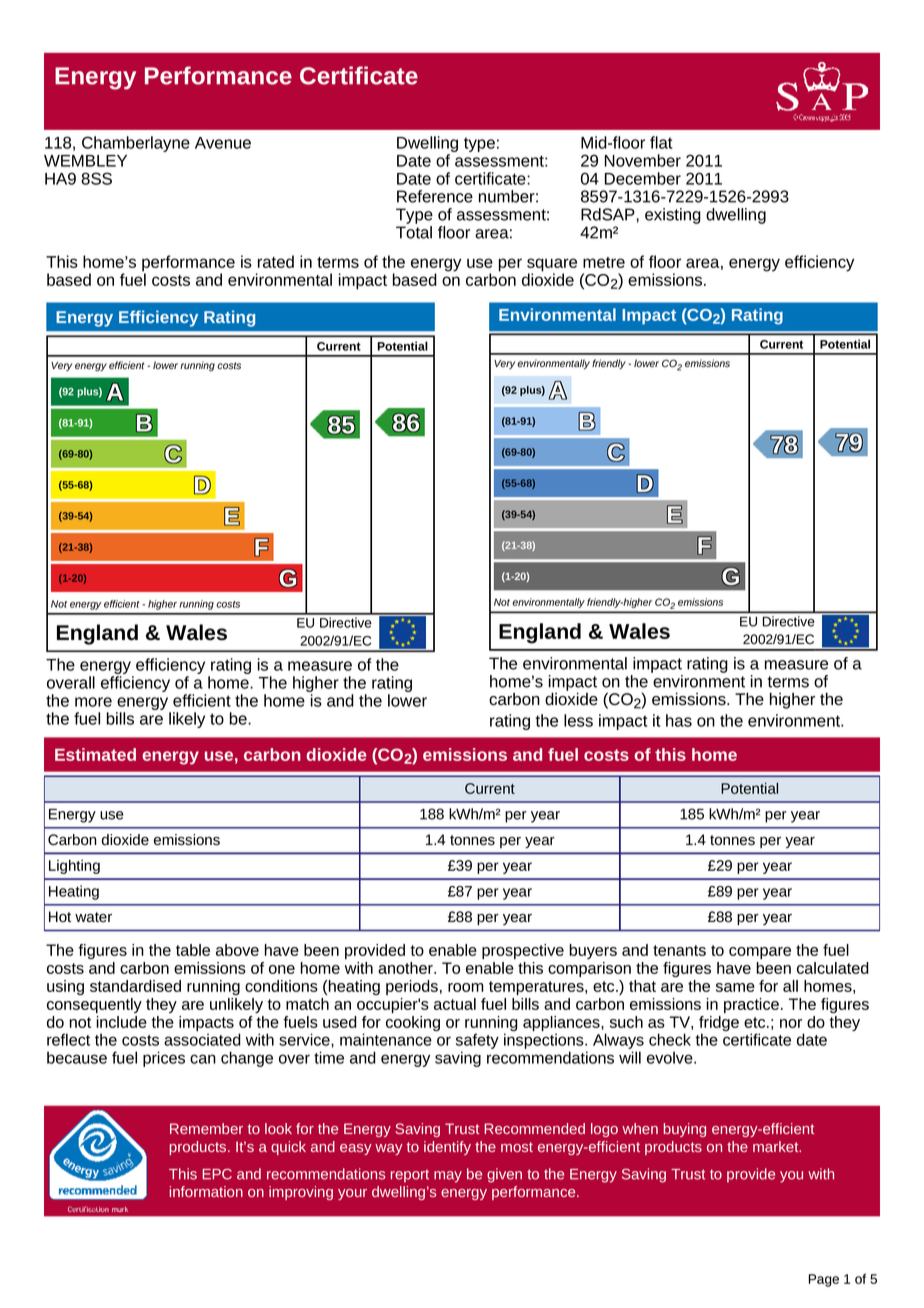 This screenshot has height=1308, width=924. What do you see at coordinates (679, 720) in the screenshot?
I see `has` at bounding box center [679, 720].
